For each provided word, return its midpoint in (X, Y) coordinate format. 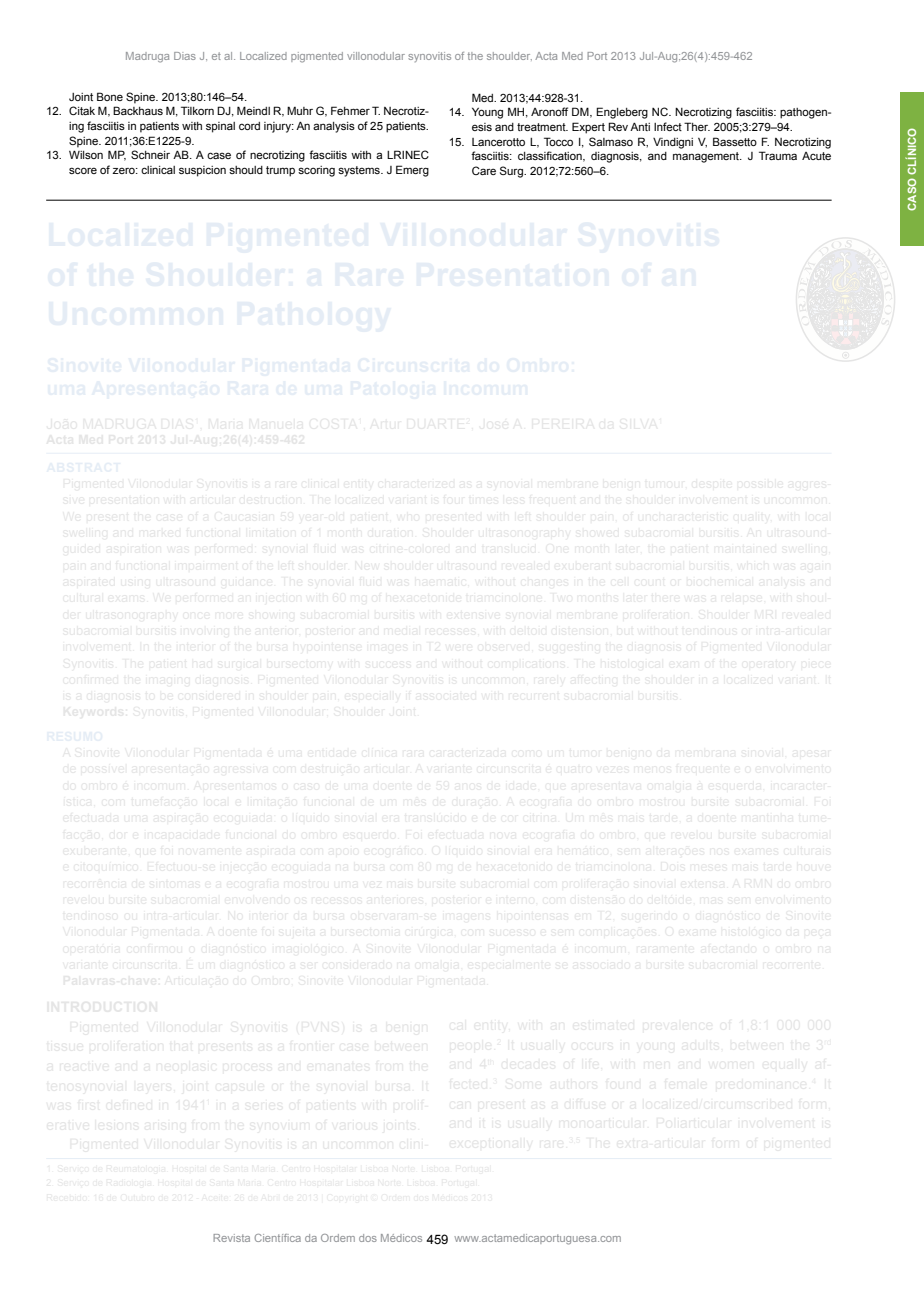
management (707, 157)
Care (484, 170)
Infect (668, 126)
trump (280, 171)
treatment (542, 127)
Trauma (778, 155)
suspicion (202, 171)
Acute (816, 156)
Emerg (412, 171)
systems (360, 171)
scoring (316, 171)
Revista (231, 1238)
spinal (220, 127)
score (83, 170)
